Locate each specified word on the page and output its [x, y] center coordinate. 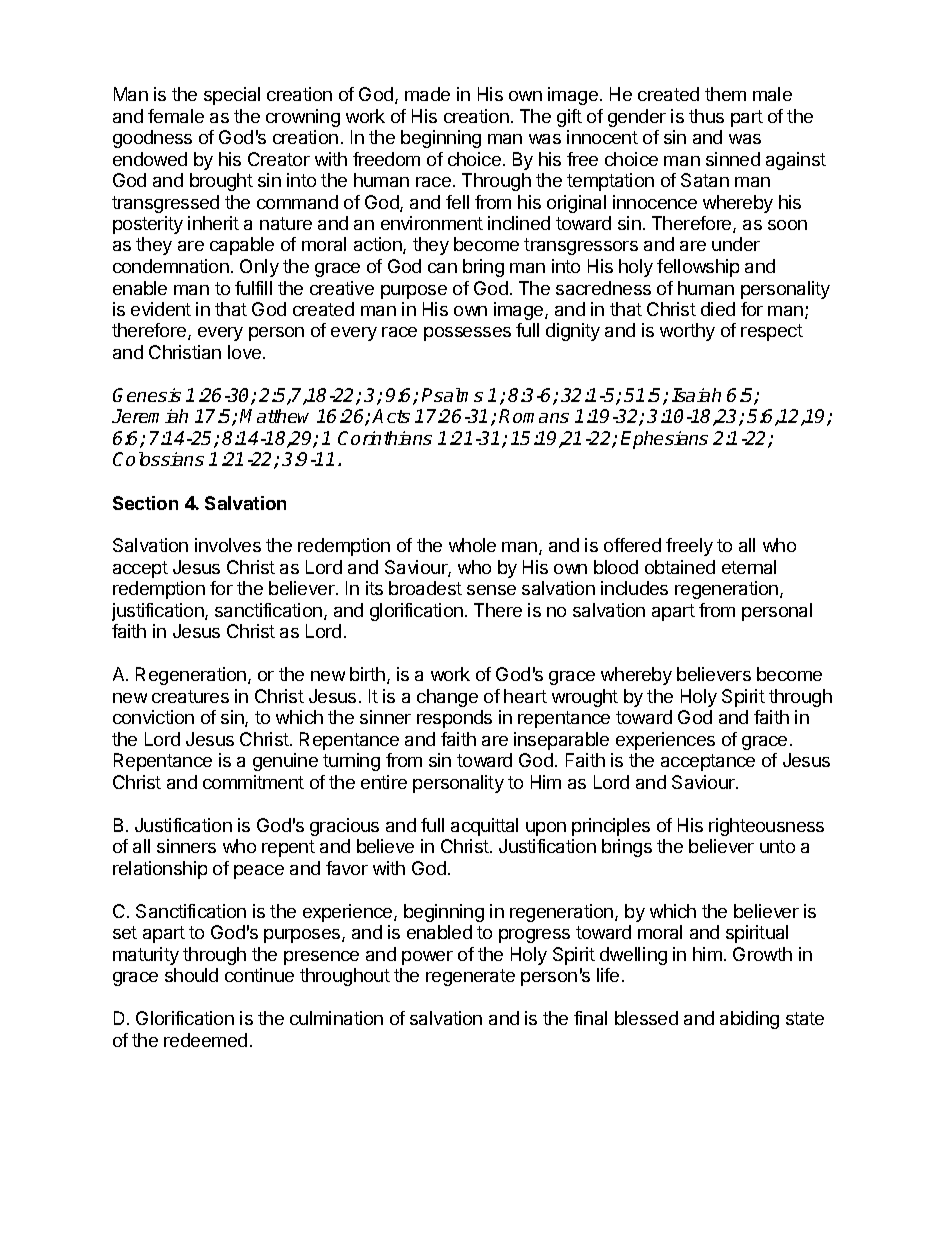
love [244, 352]
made [427, 94]
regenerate [470, 977]
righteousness [766, 827]
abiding [749, 1020]
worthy [687, 332]
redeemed [205, 1040]
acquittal [484, 827]
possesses [467, 334]
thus [706, 116]
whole [472, 545]
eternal [749, 567]
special [232, 96]
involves [228, 545]
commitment [253, 782]
